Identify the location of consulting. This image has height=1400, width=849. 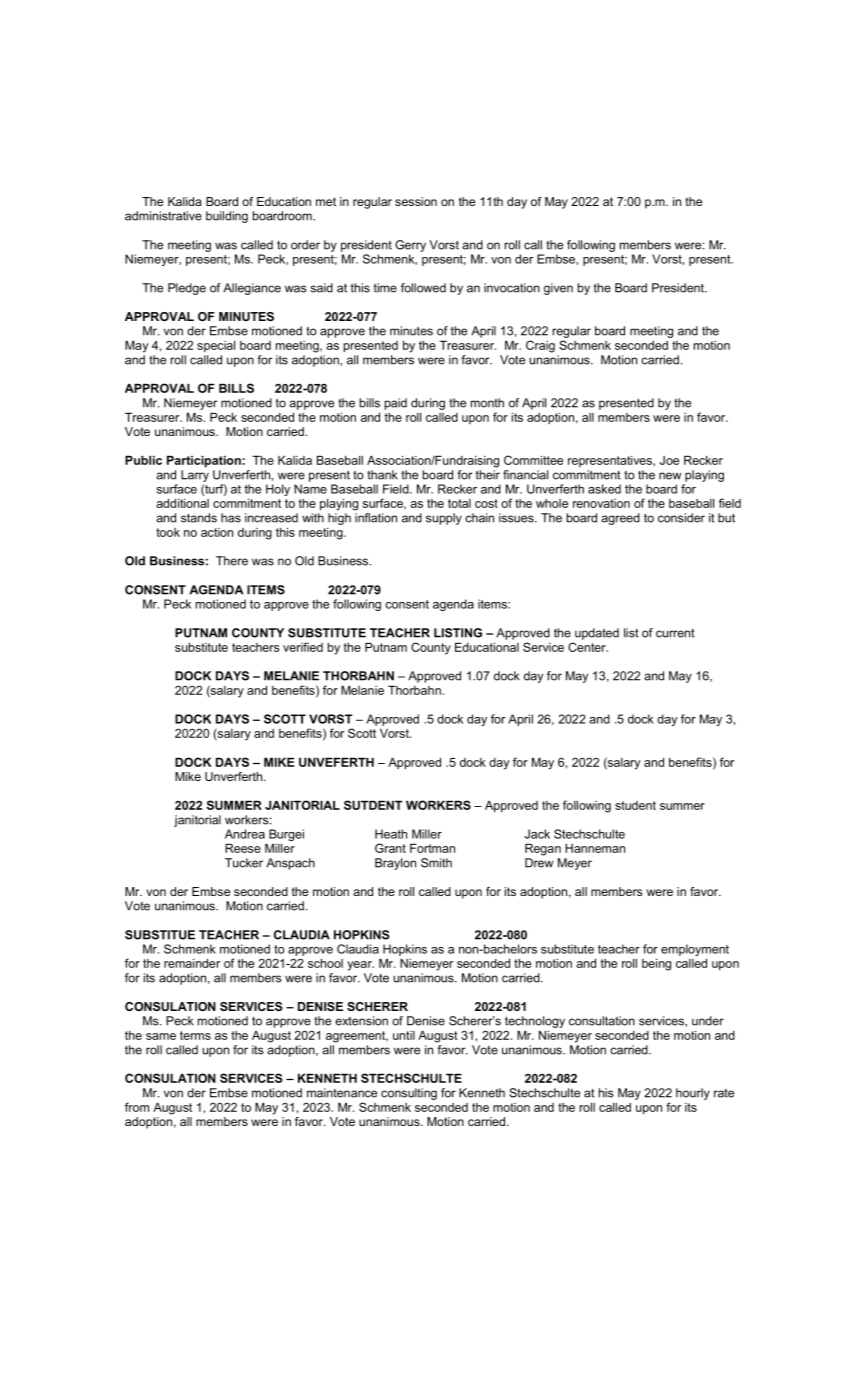
(409, 1094).
